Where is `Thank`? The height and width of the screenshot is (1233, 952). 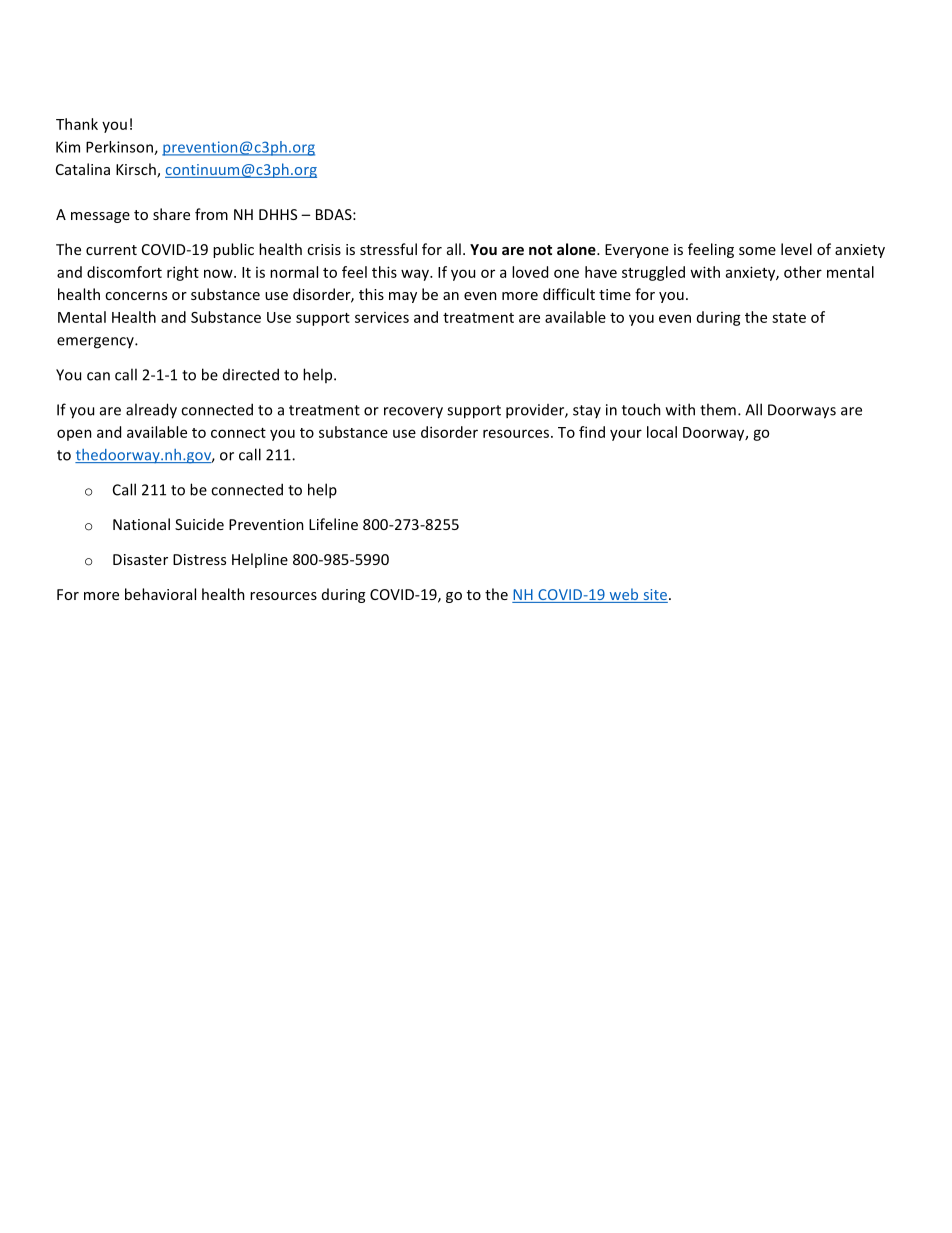 Thank is located at coordinates (77, 124).
